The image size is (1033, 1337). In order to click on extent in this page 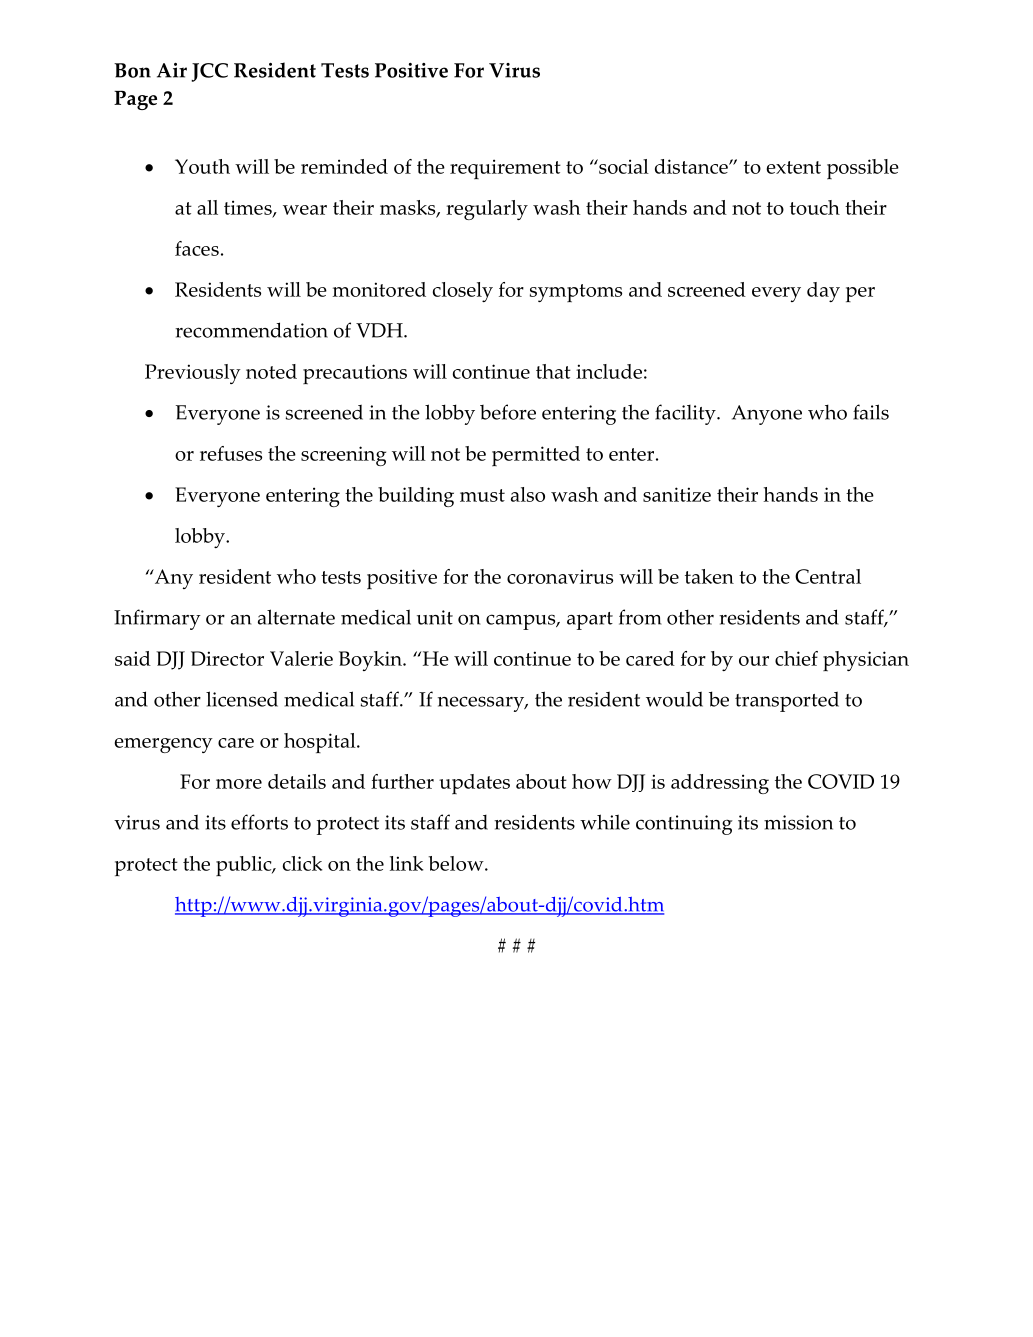, I will do `click(793, 167)`.
